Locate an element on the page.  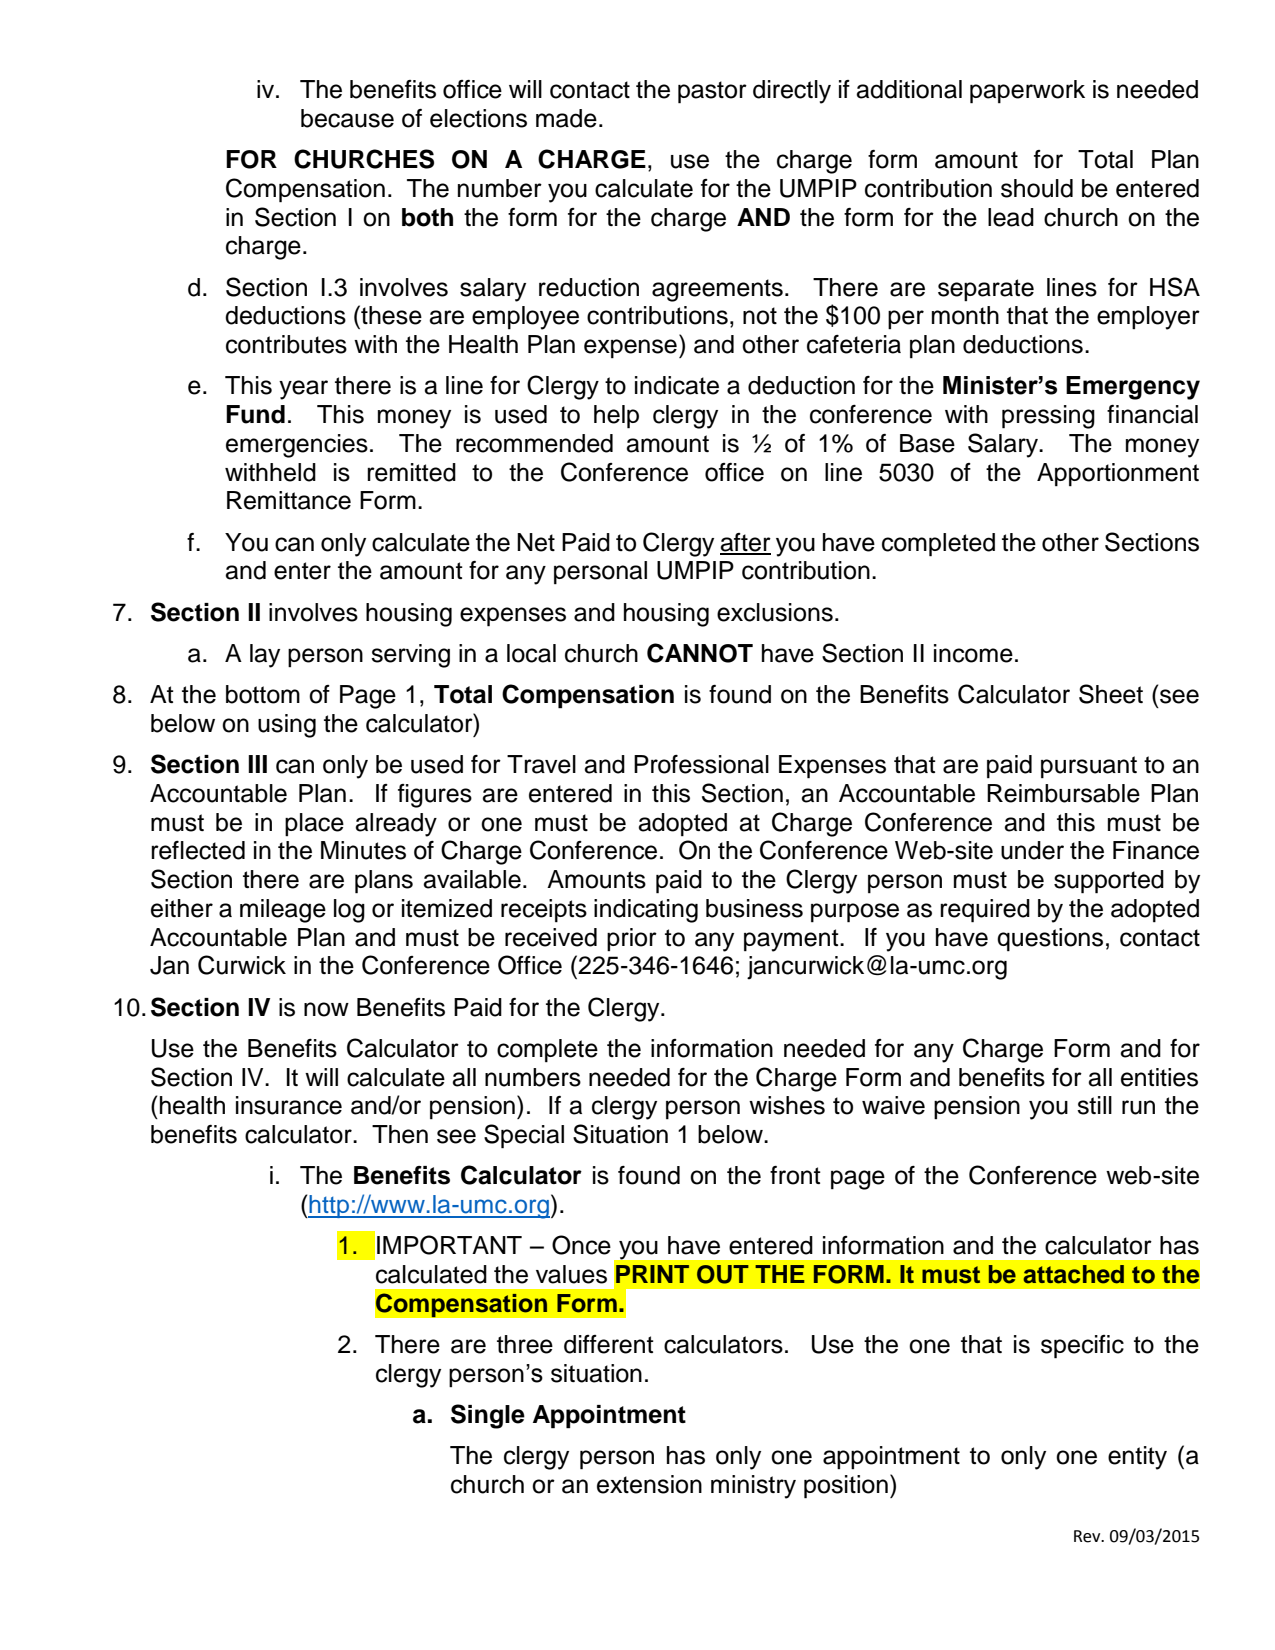
Single is located at coordinates (488, 1416).
